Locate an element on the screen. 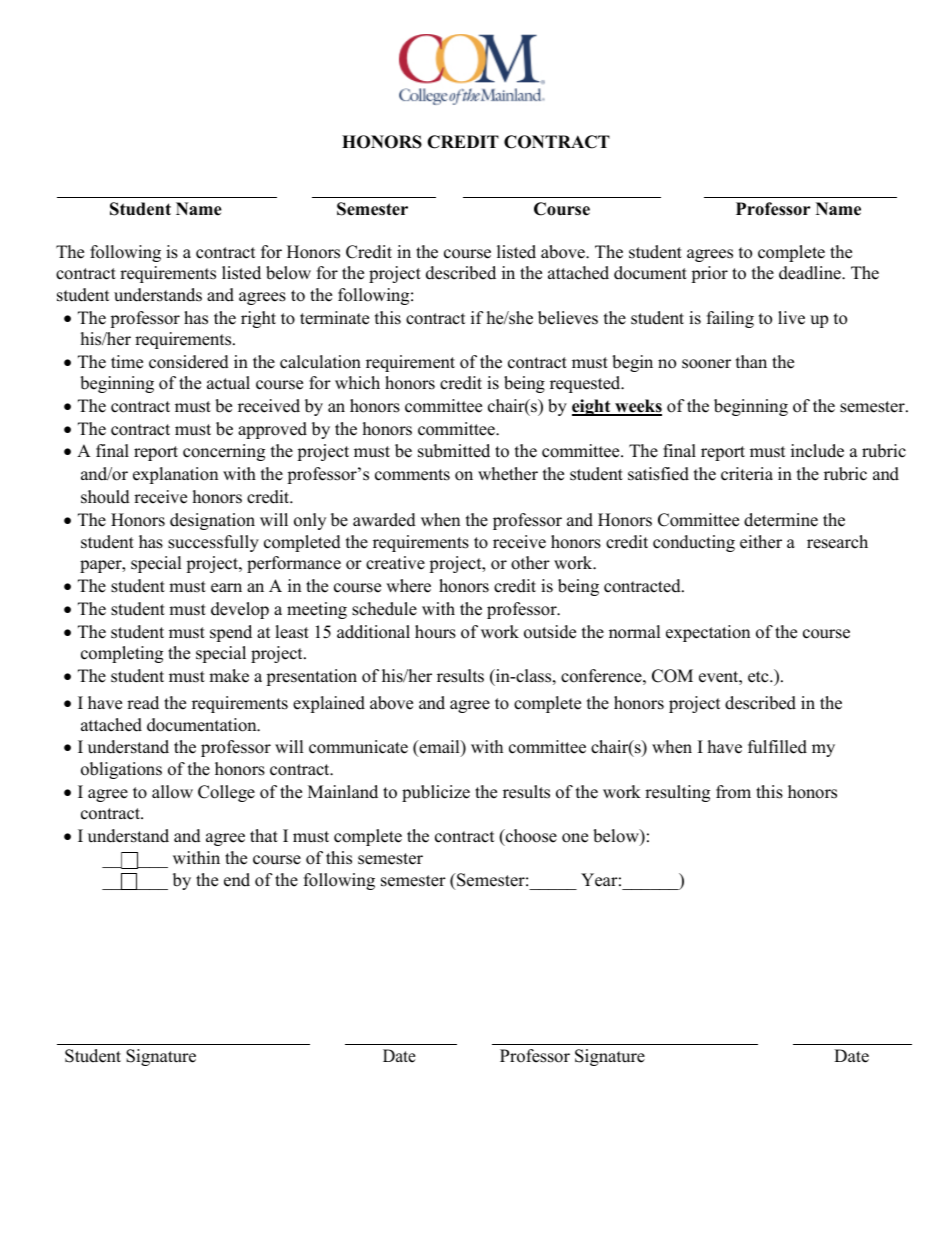 Image resolution: width=952 pixels, height=1233 pixels. believes is located at coordinates (568, 318).
